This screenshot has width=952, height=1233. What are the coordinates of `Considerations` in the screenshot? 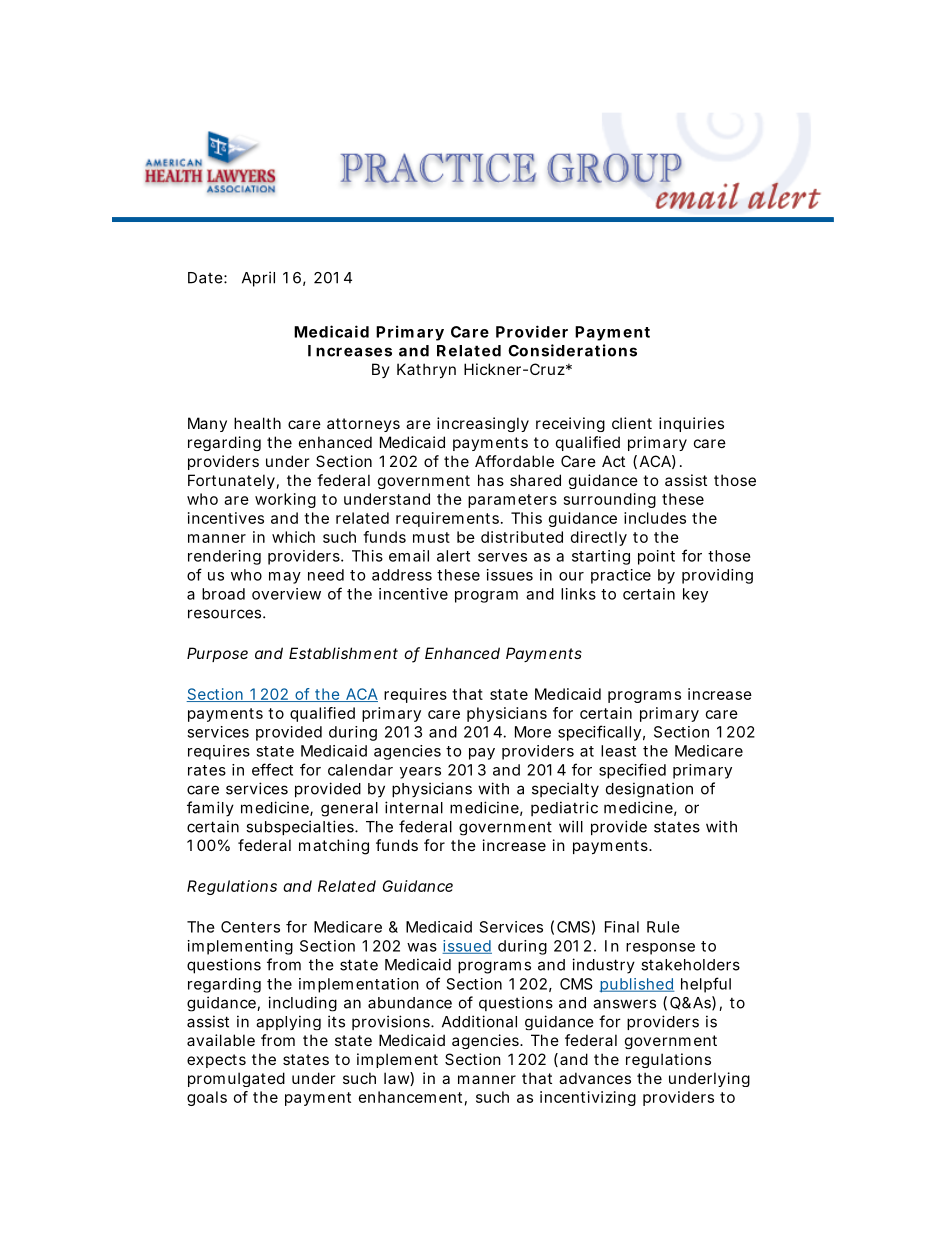 It's located at (572, 350).
